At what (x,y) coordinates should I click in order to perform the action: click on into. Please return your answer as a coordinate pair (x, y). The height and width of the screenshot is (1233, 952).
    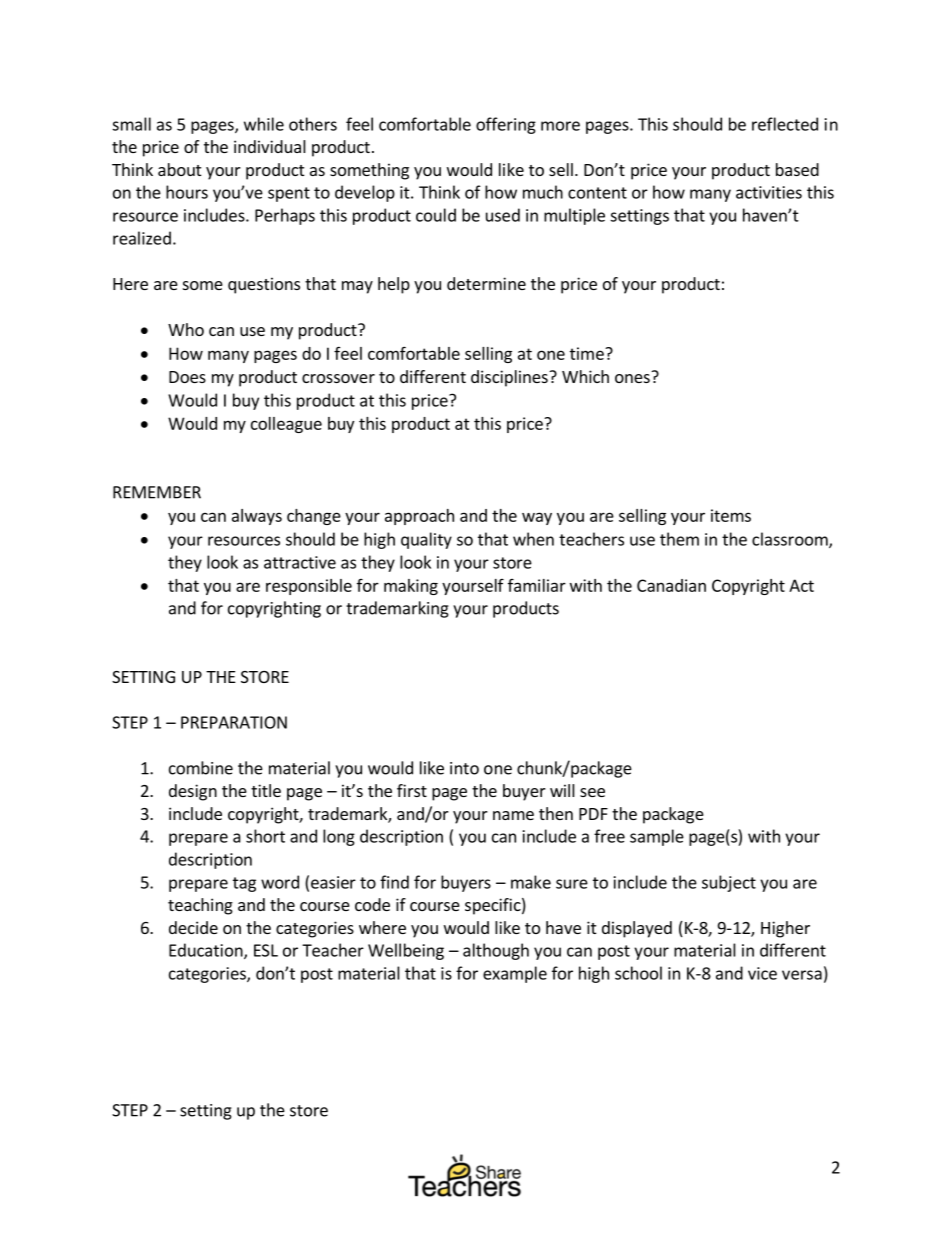
    Looking at the image, I should click on (464, 768).
